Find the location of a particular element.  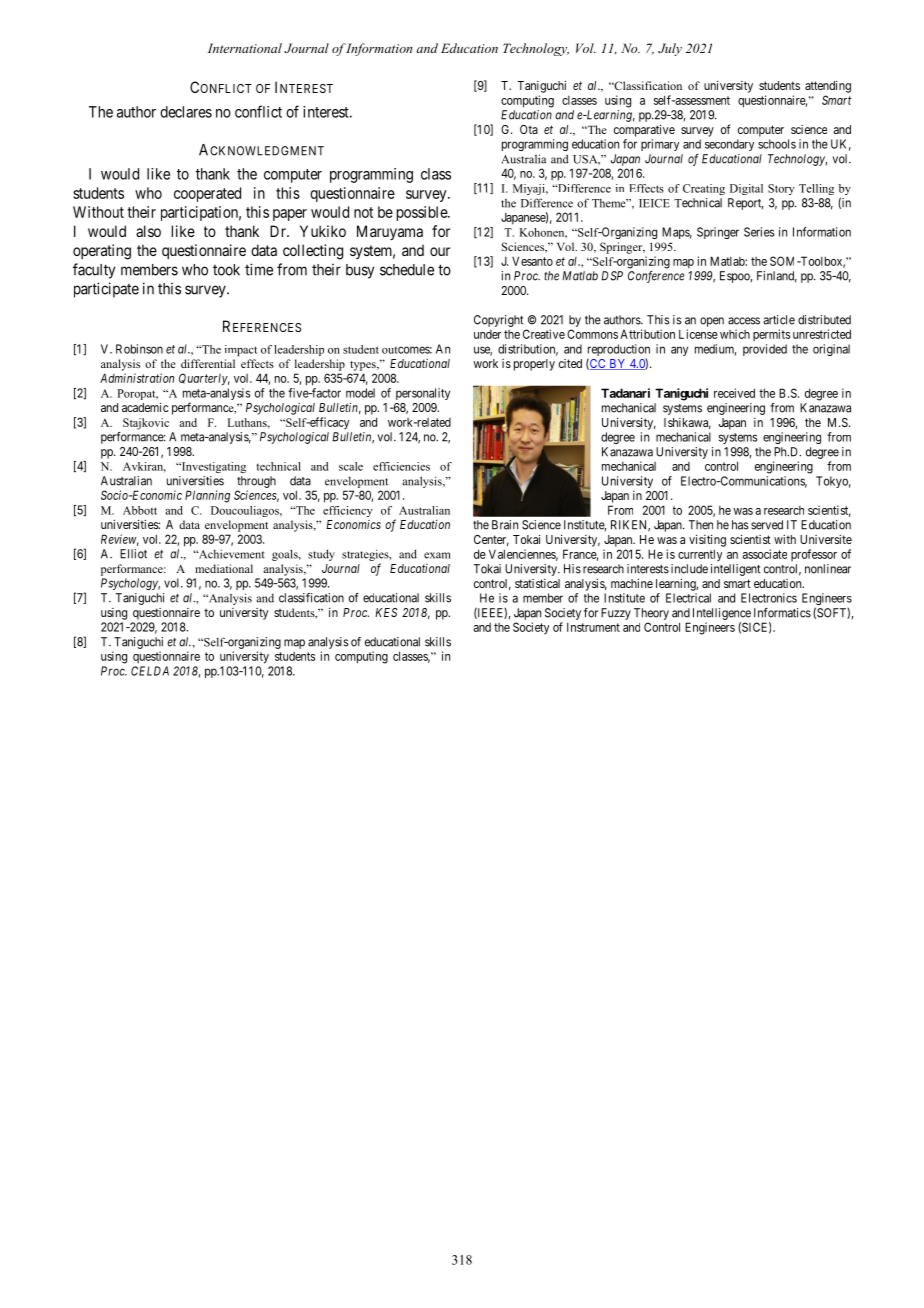

Intelligence is located at coordinates (722, 614).
